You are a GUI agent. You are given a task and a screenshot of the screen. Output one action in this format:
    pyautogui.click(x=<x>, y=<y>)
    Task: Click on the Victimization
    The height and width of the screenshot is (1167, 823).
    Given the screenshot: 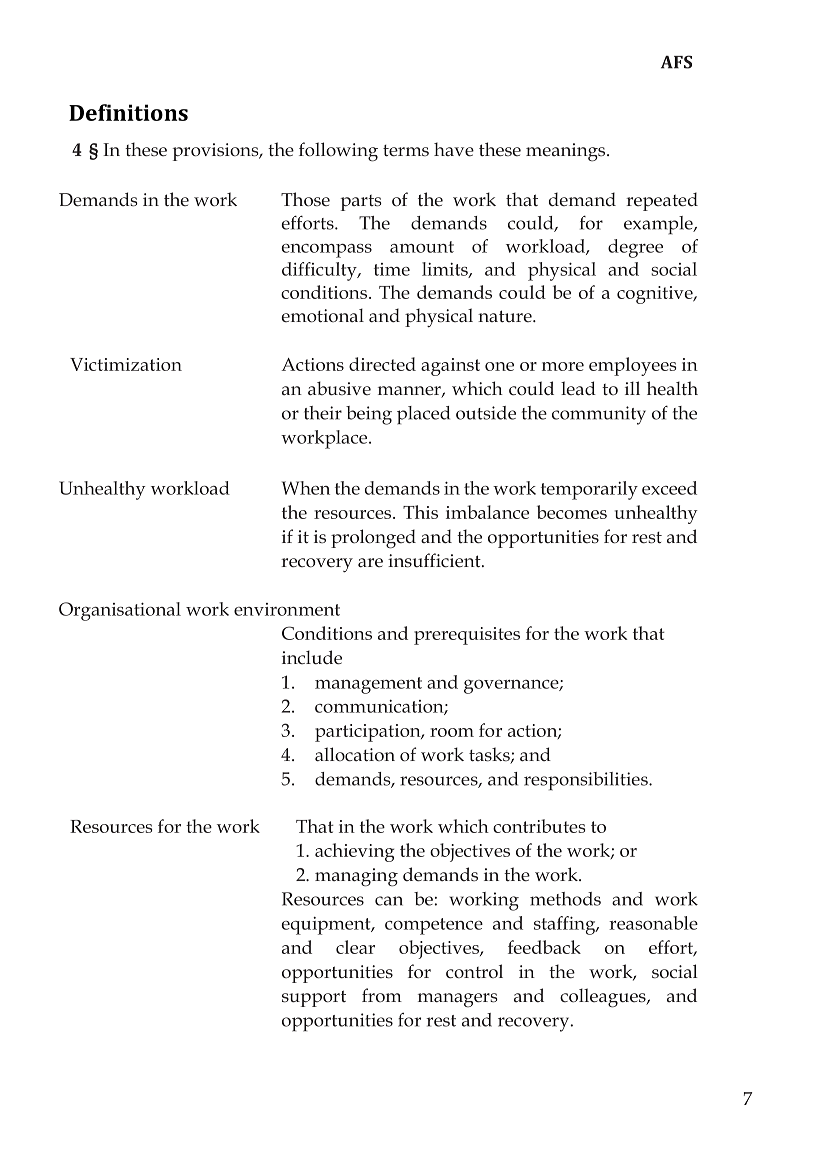 What is the action you would take?
    pyautogui.click(x=126, y=364)
